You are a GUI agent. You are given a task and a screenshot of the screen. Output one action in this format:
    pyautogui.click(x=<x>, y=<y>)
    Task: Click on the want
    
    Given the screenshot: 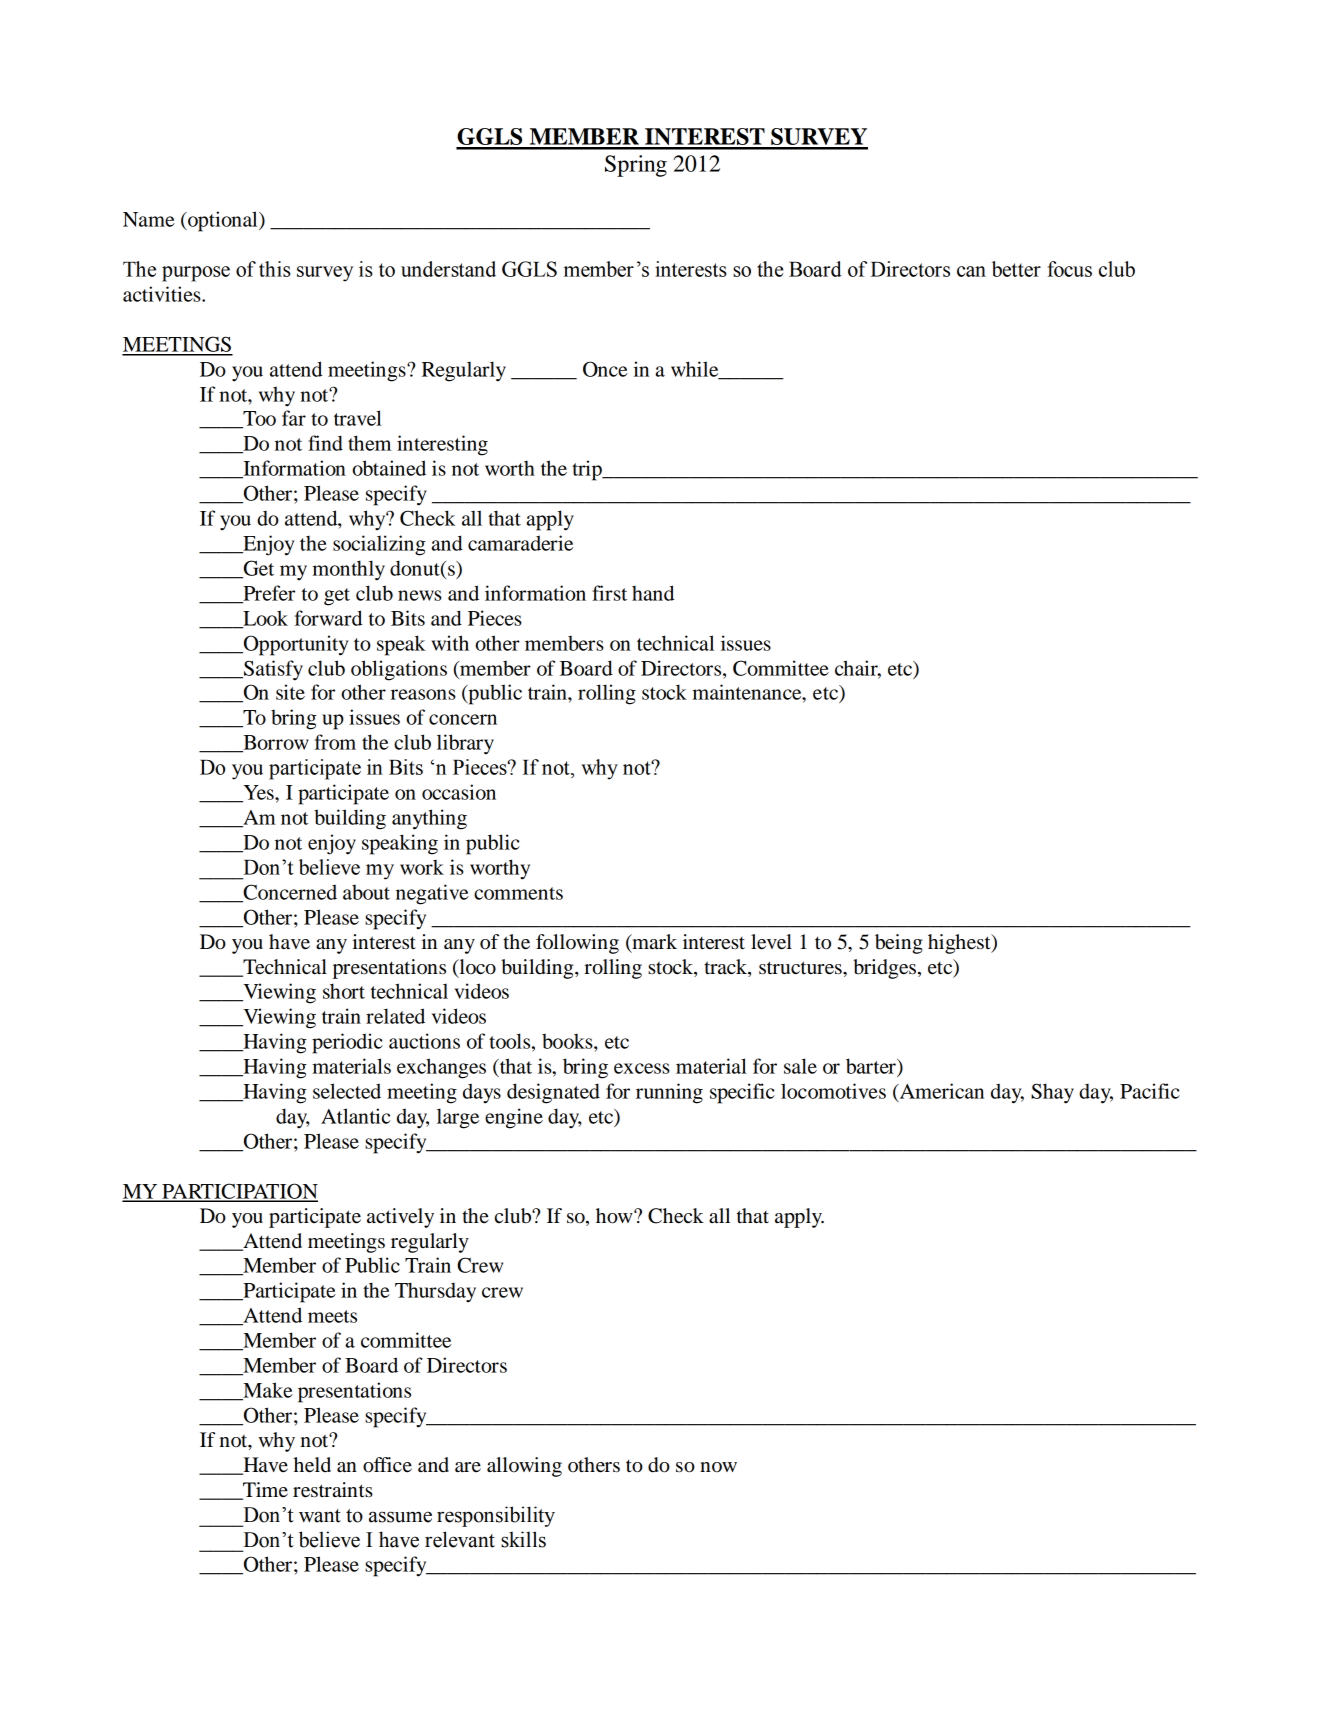 What is the action you would take?
    pyautogui.click(x=320, y=1516)
